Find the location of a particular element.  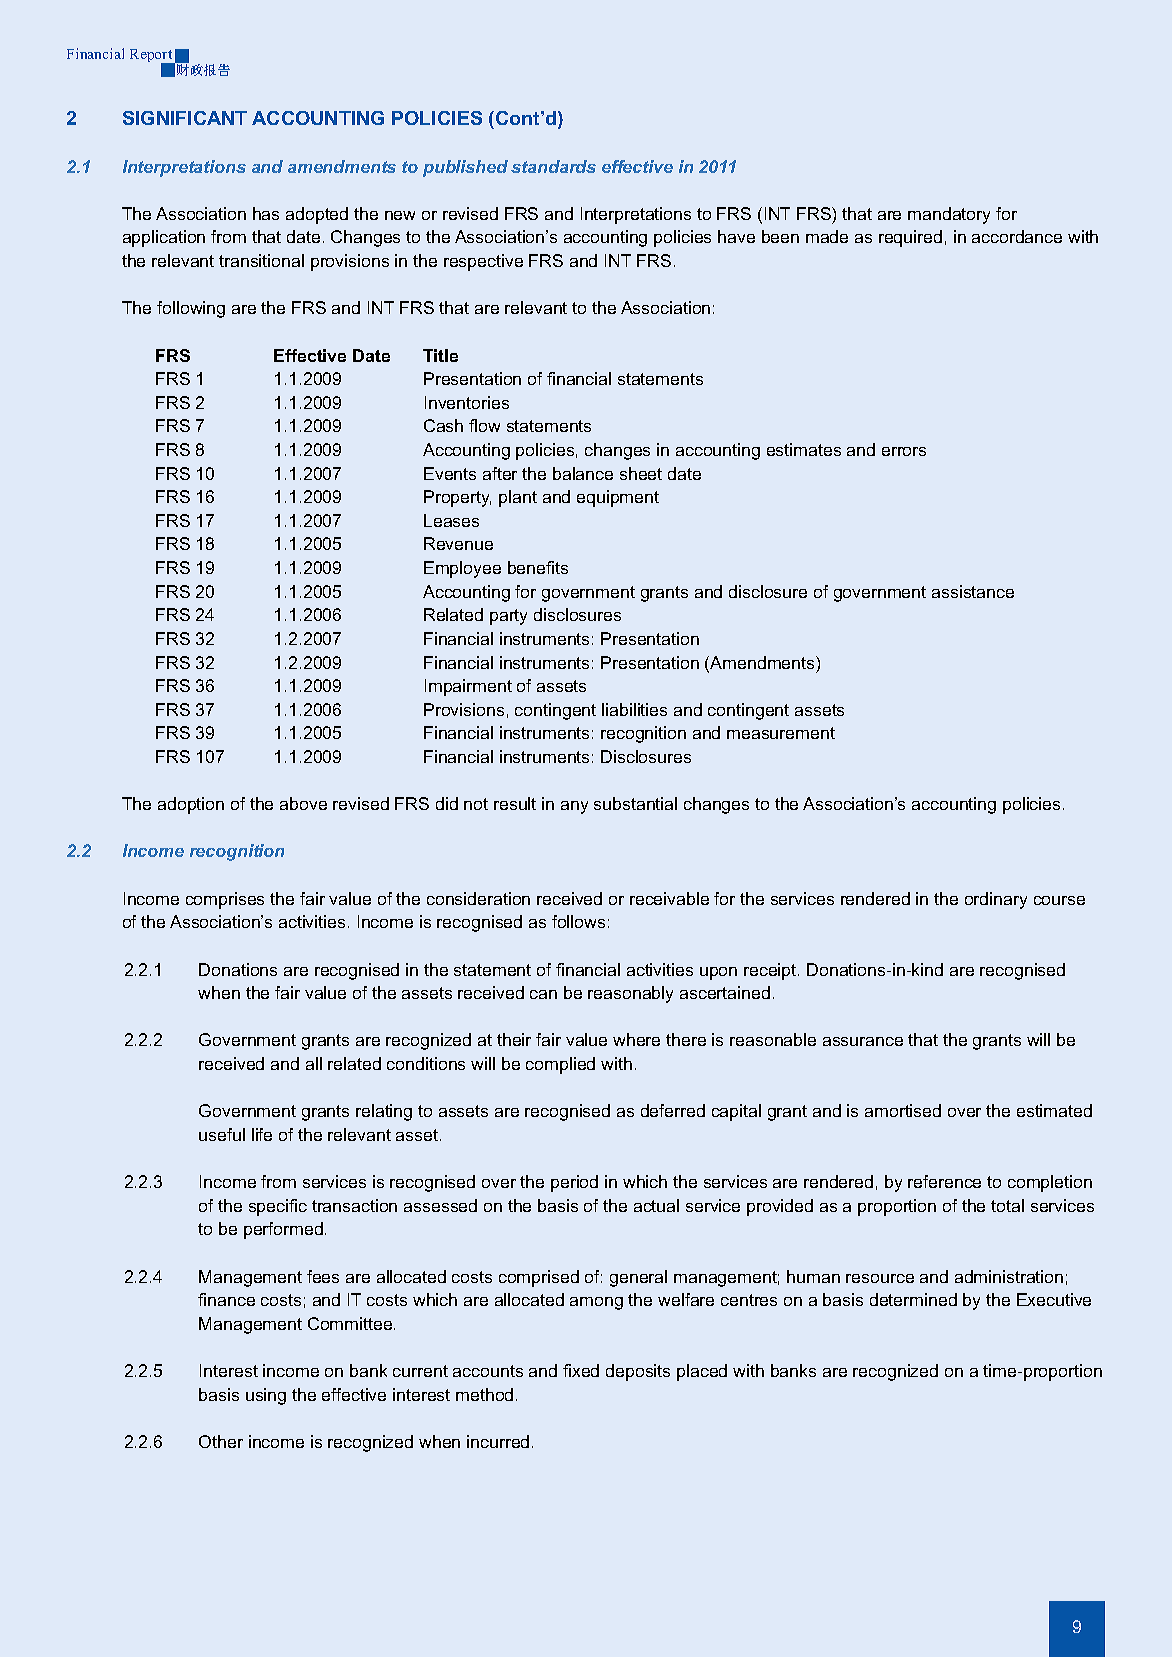

deposits is located at coordinates (638, 1372).
